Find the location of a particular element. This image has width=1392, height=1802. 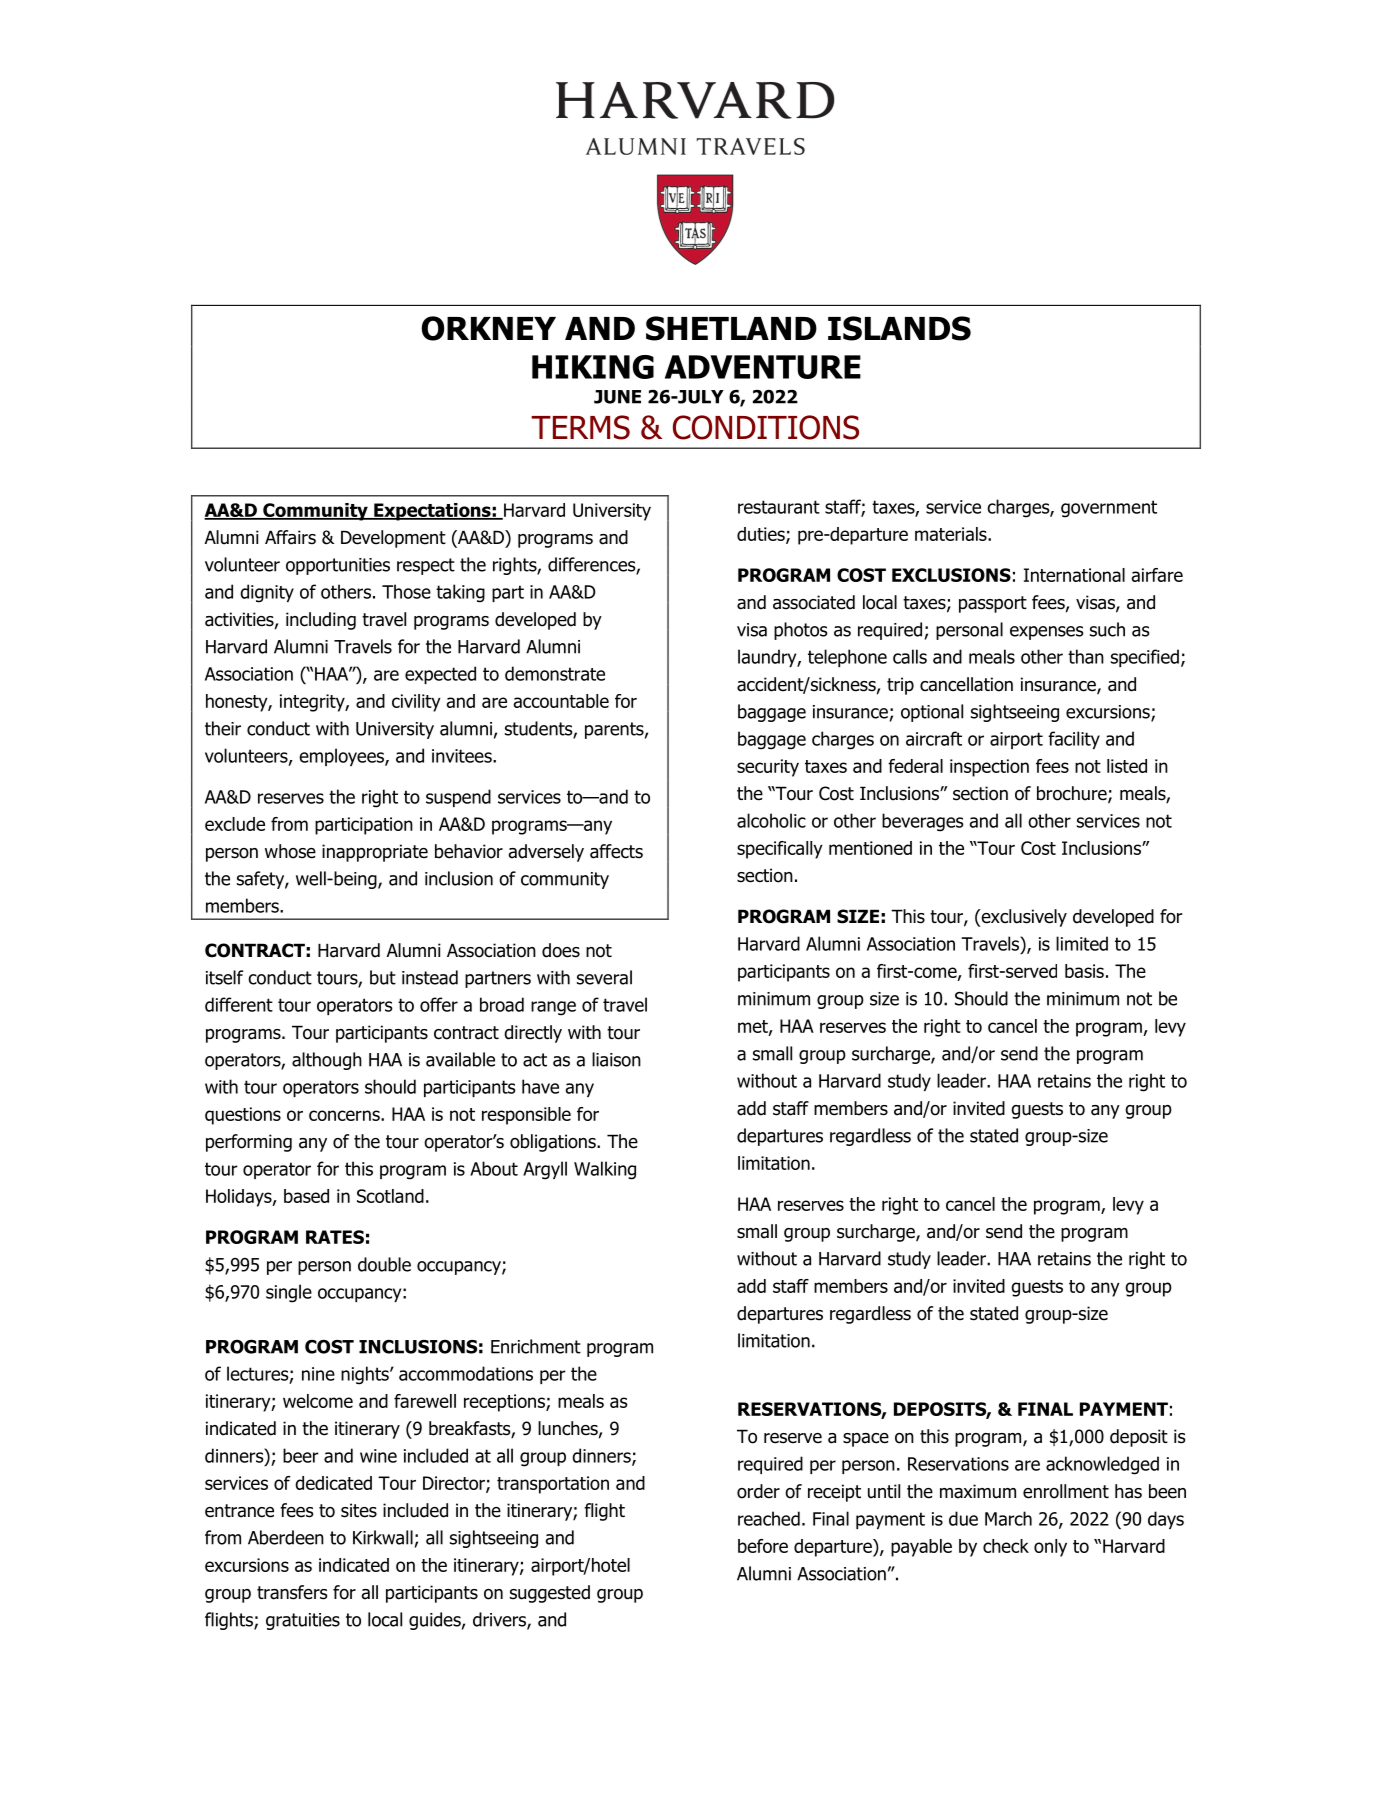

ISLANDS is located at coordinates (899, 328).
